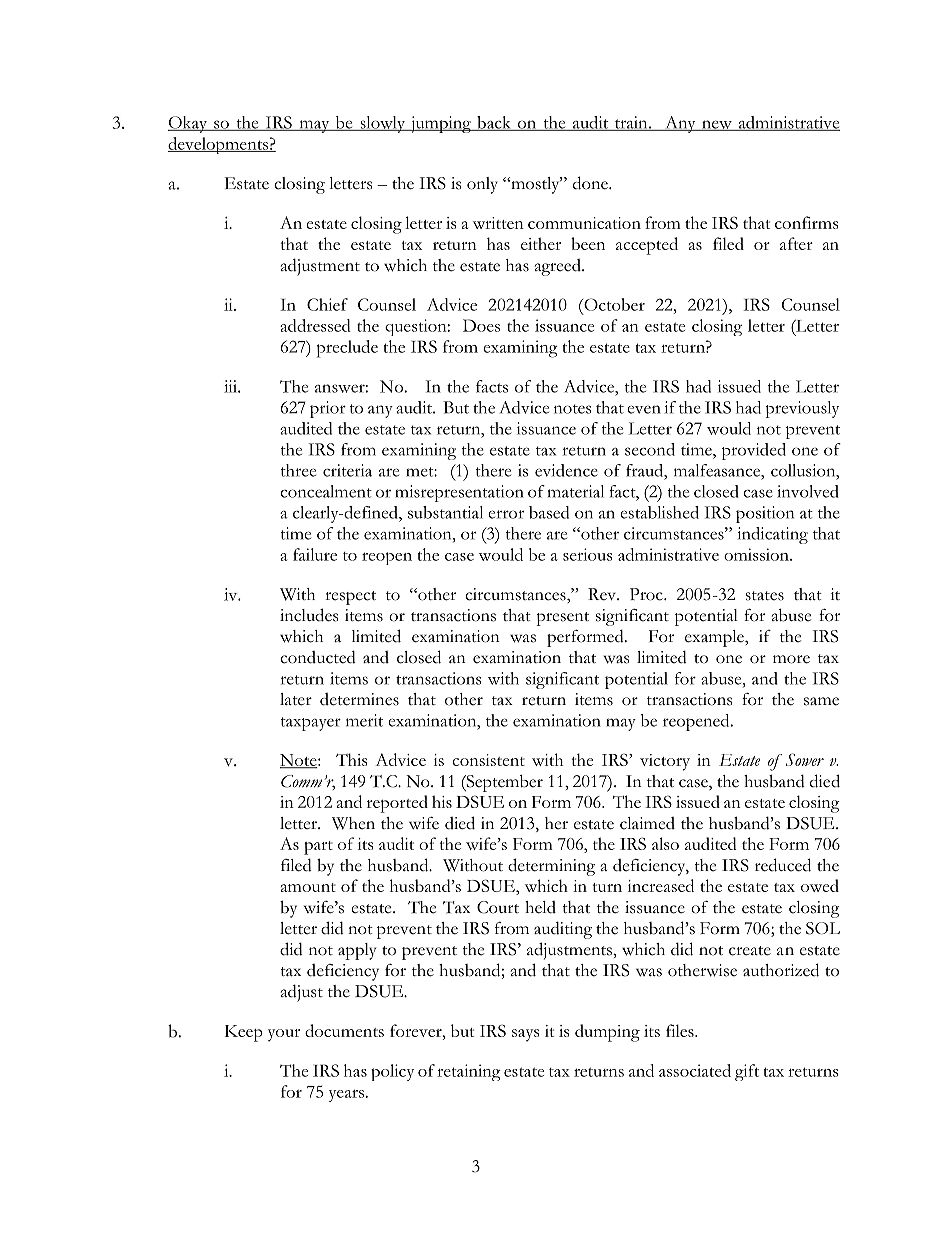 This screenshot has height=1233, width=952. What do you see at coordinates (494, 123) in the screenshot?
I see `back` at bounding box center [494, 123].
